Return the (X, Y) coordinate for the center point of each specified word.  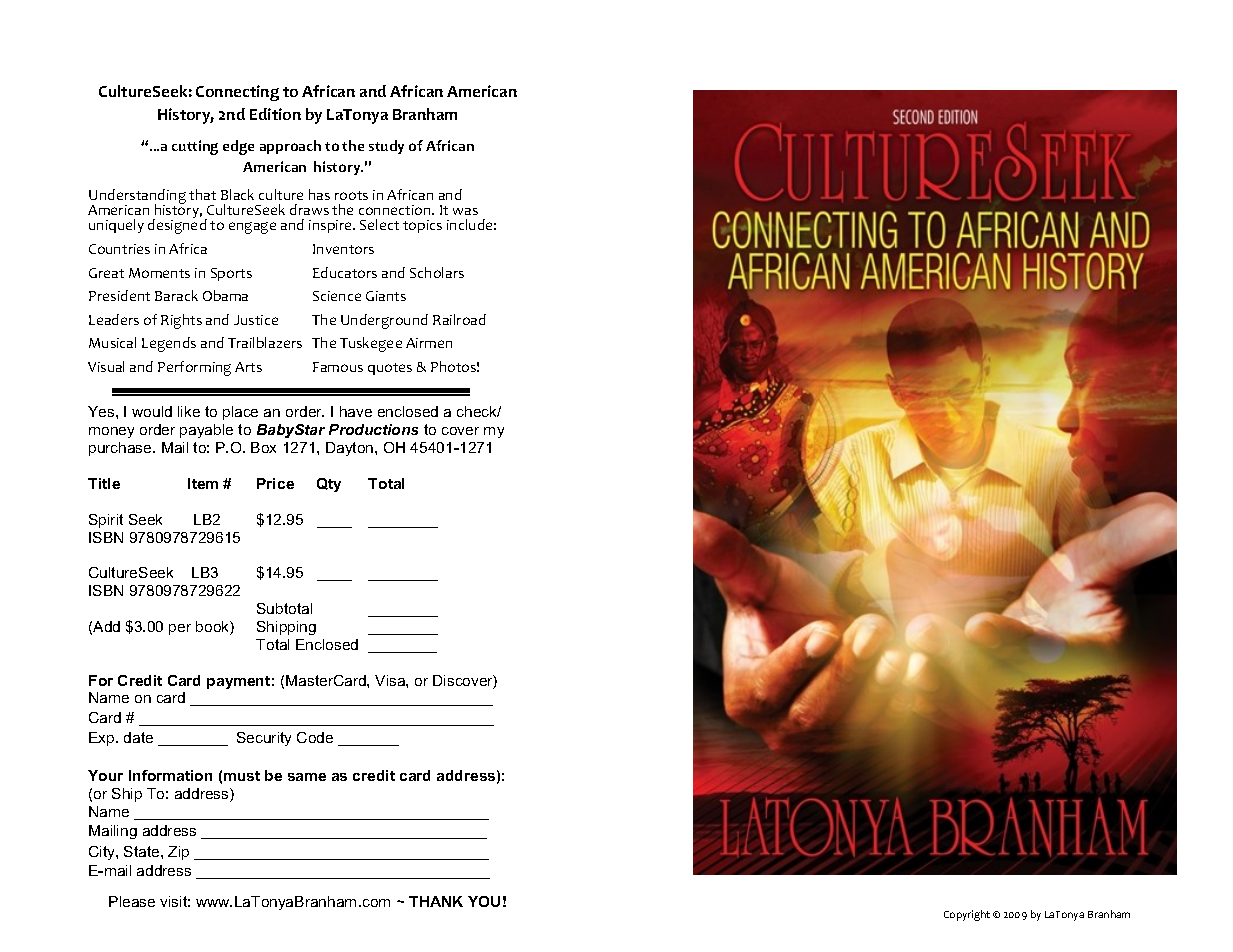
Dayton (351, 449)
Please (132, 901)
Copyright (967, 915)
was (465, 211)
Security (264, 739)
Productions (373, 429)
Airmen (429, 343)
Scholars (437, 272)
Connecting (237, 93)
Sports (231, 274)
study (386, 147)
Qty (329, 485)
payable (206, 431)
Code (315, 737)
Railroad (459, 319)
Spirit (106, 521)
